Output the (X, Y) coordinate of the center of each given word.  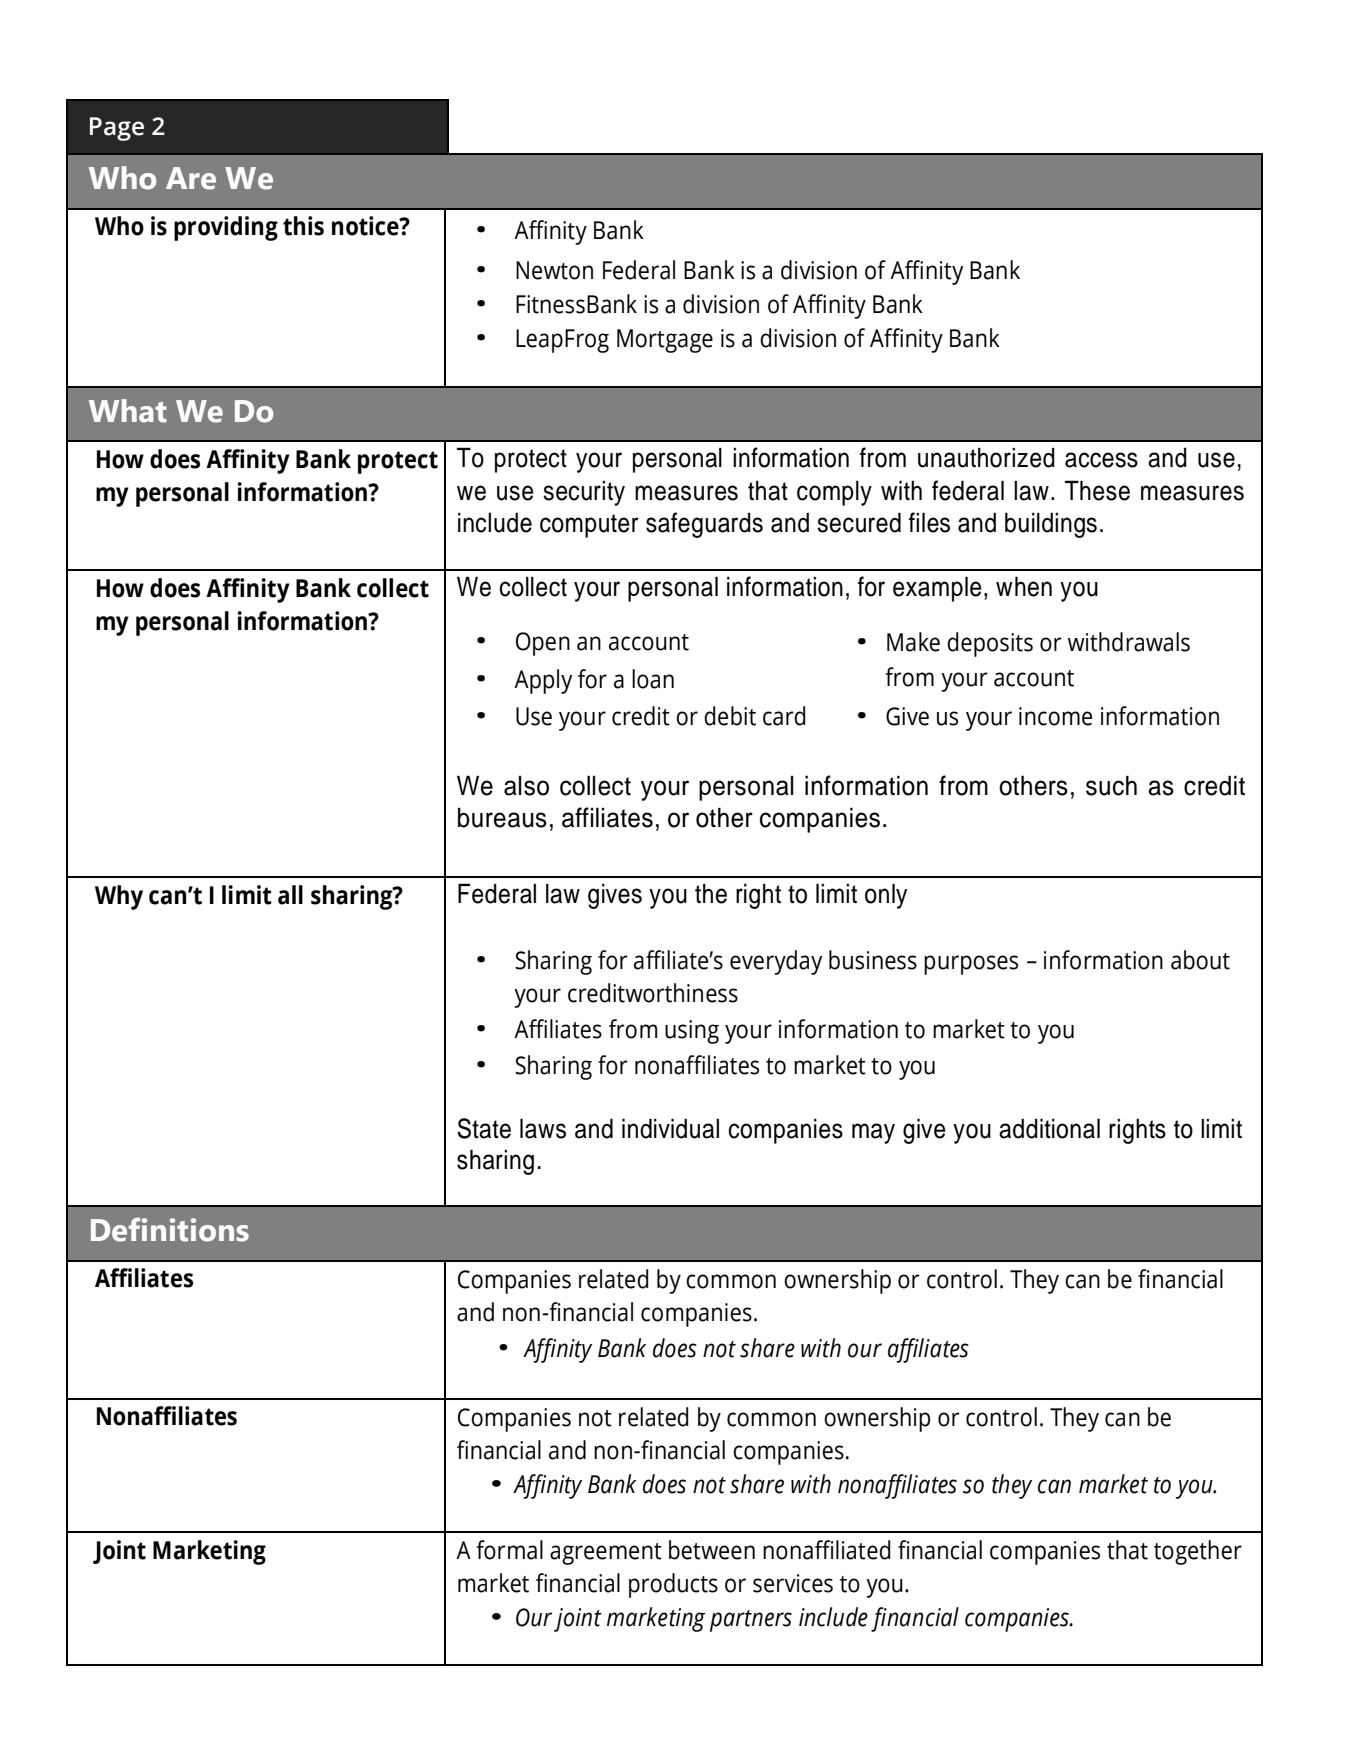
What (128, 411)
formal (509, 1550)
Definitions (170, 1230)
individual (670, 1128)
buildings (1051, 525)
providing (226, 228)
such (1111, 785)
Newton (554, 270)
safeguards (704, 525)
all (290, 895)
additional (1049, 1128)
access (1101, 460)
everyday (776, 962)
